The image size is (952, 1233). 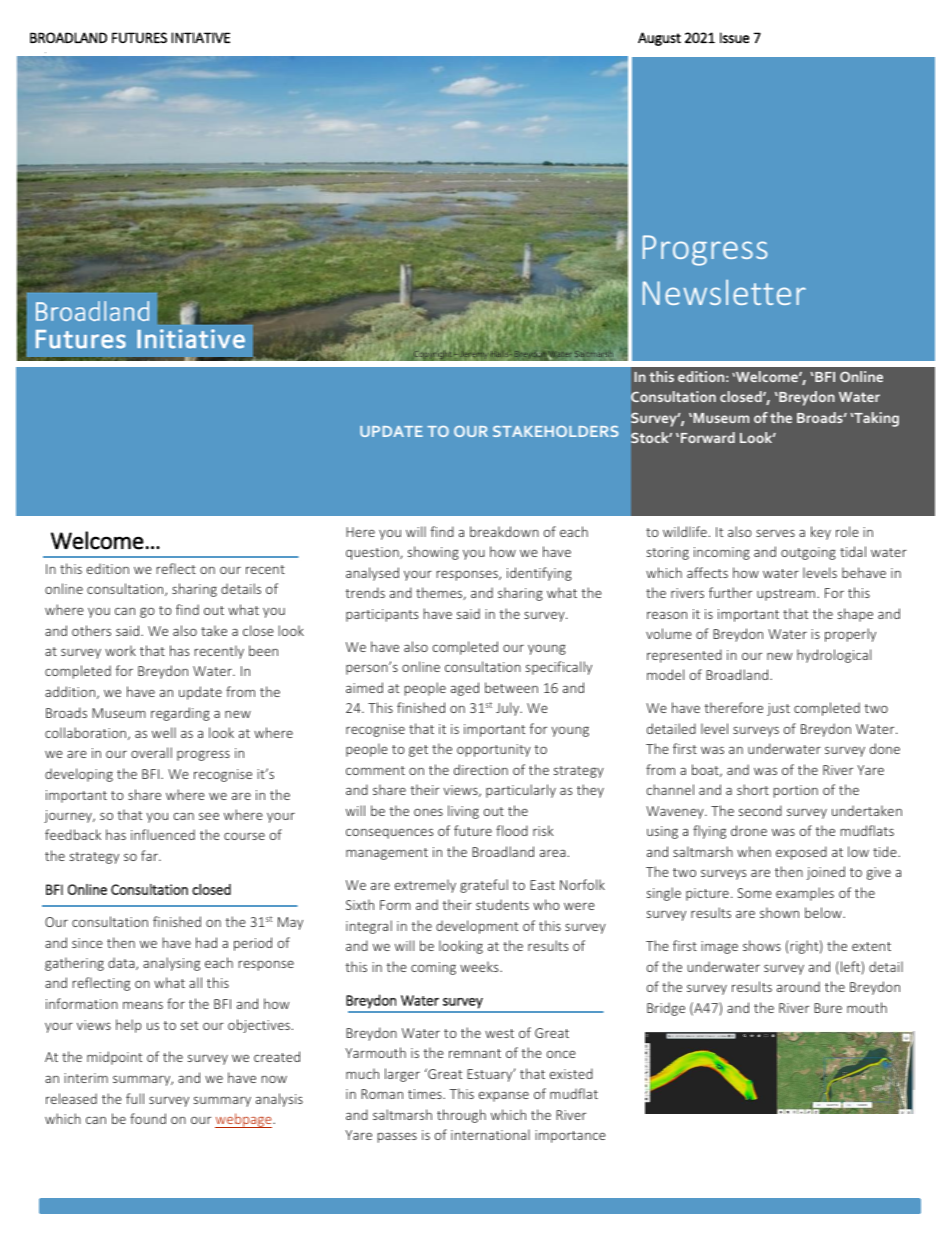 I want to click on found, so click(x=148, y=1118).
